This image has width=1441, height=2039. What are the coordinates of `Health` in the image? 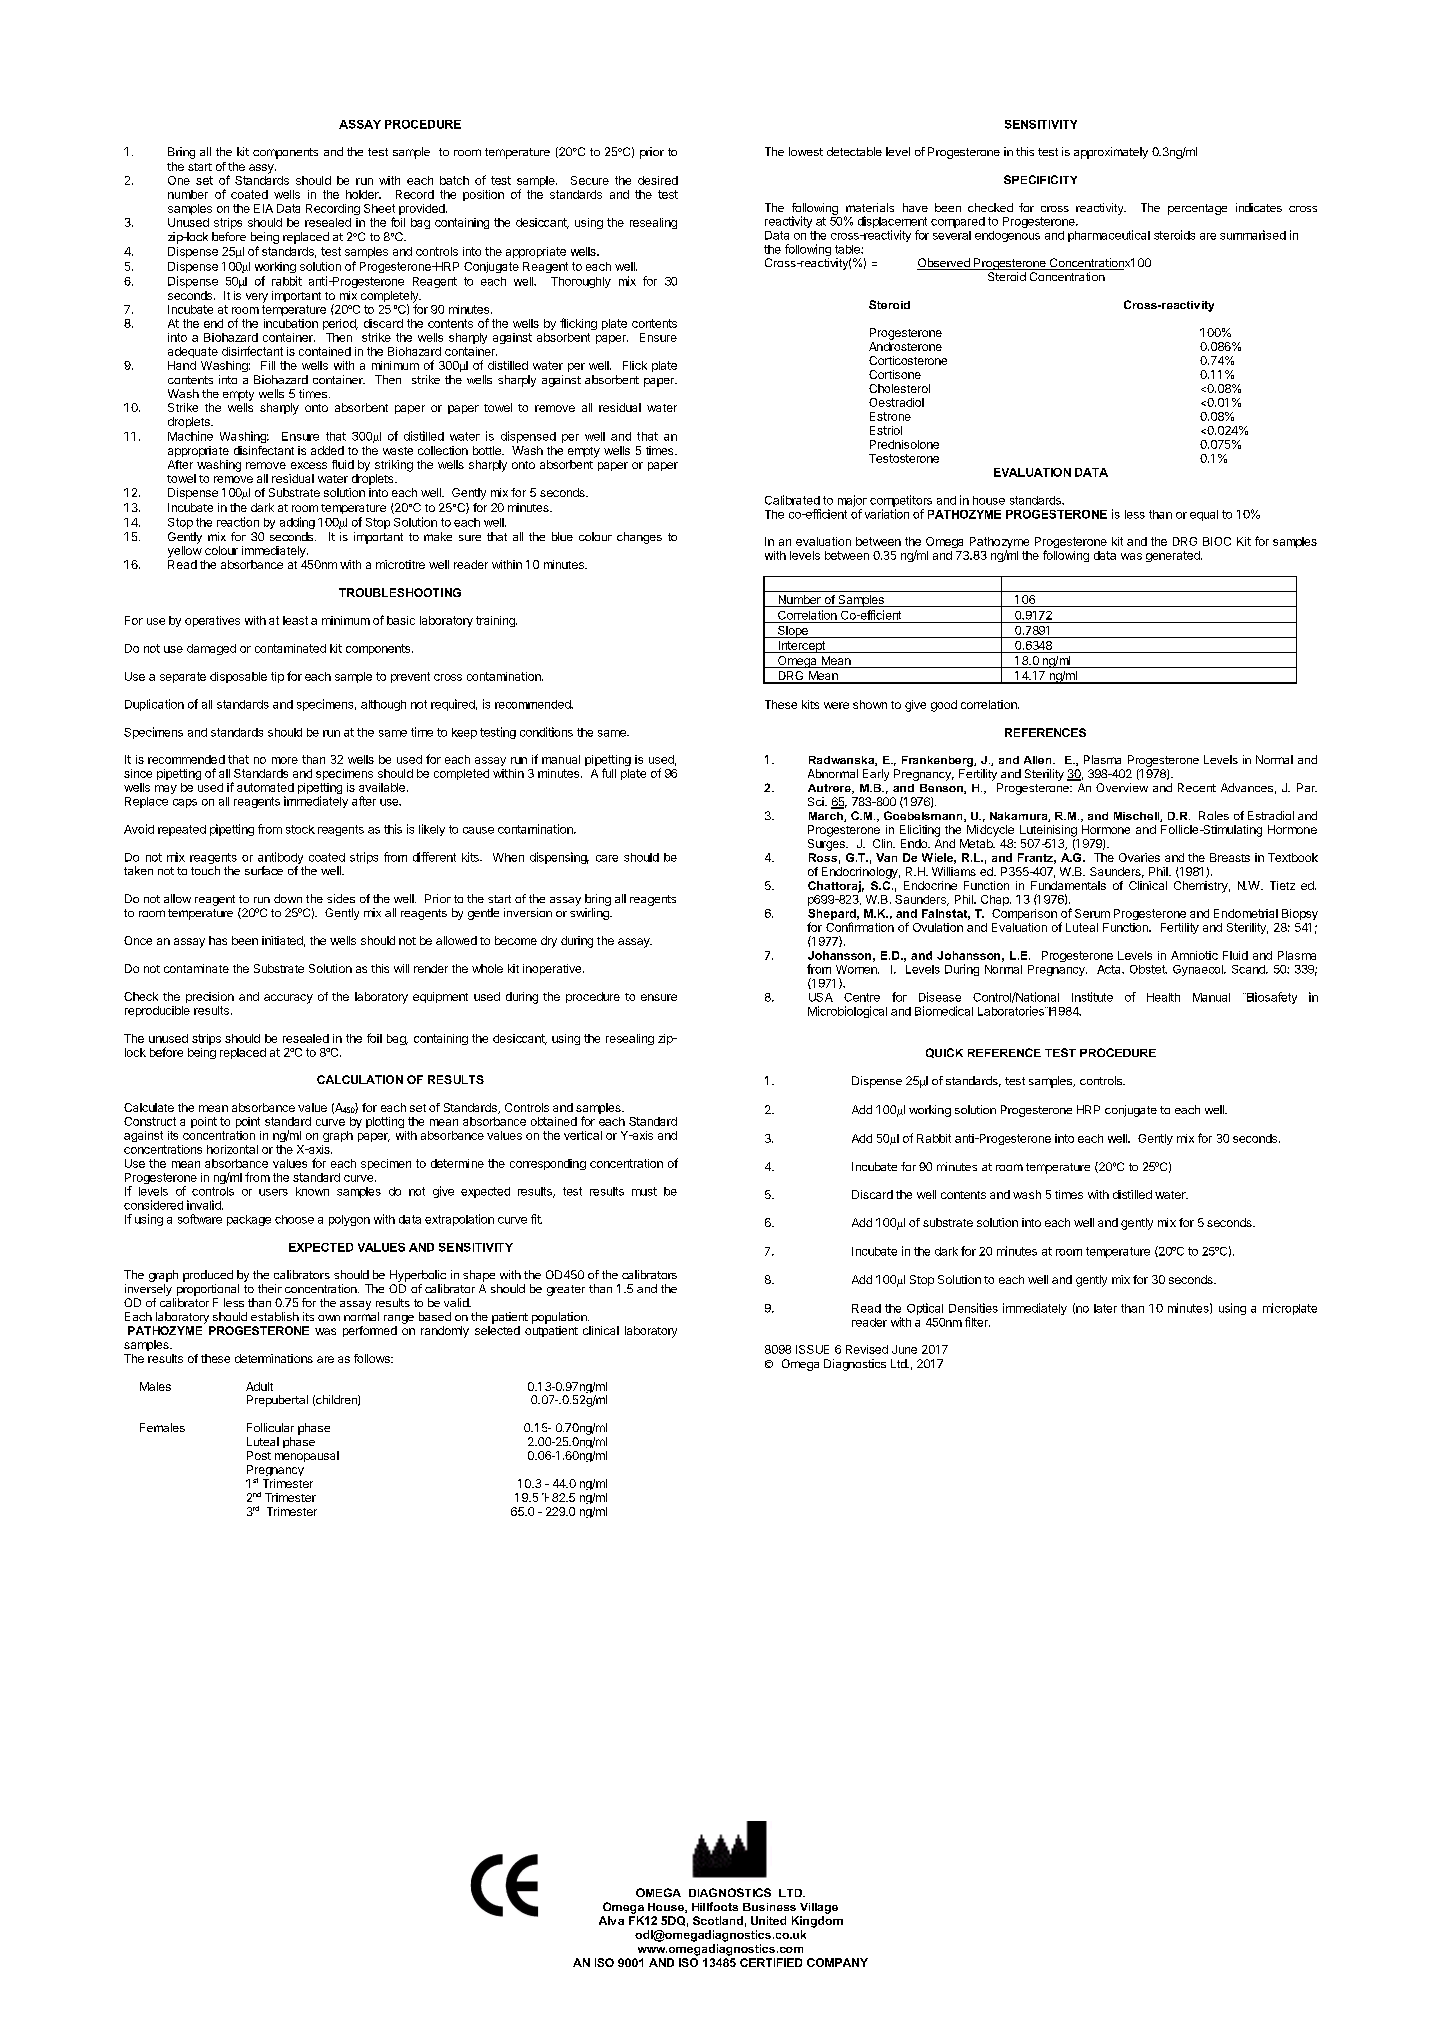 It's located at (1163, 997).
